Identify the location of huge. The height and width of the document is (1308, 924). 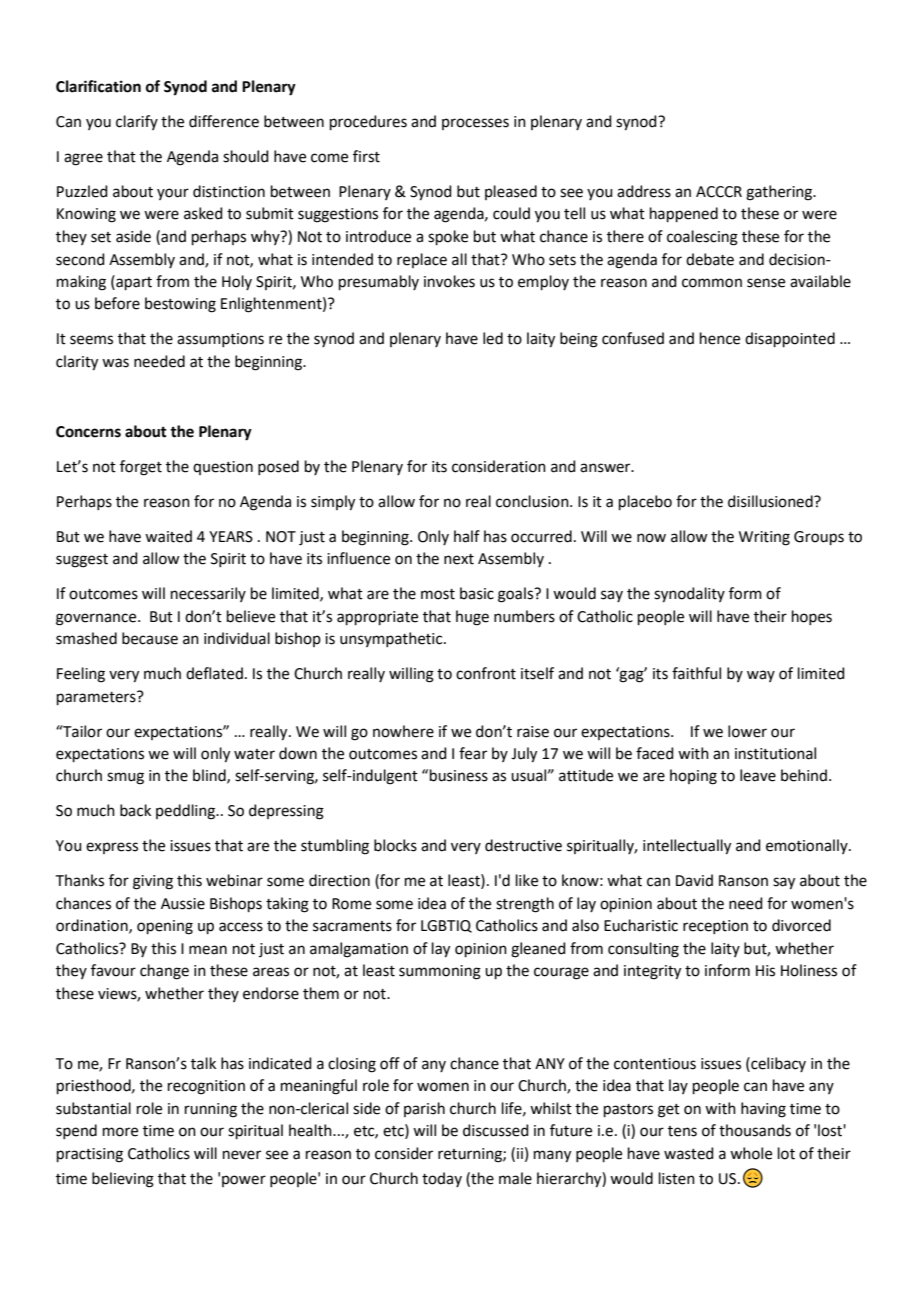
(472, 618).
